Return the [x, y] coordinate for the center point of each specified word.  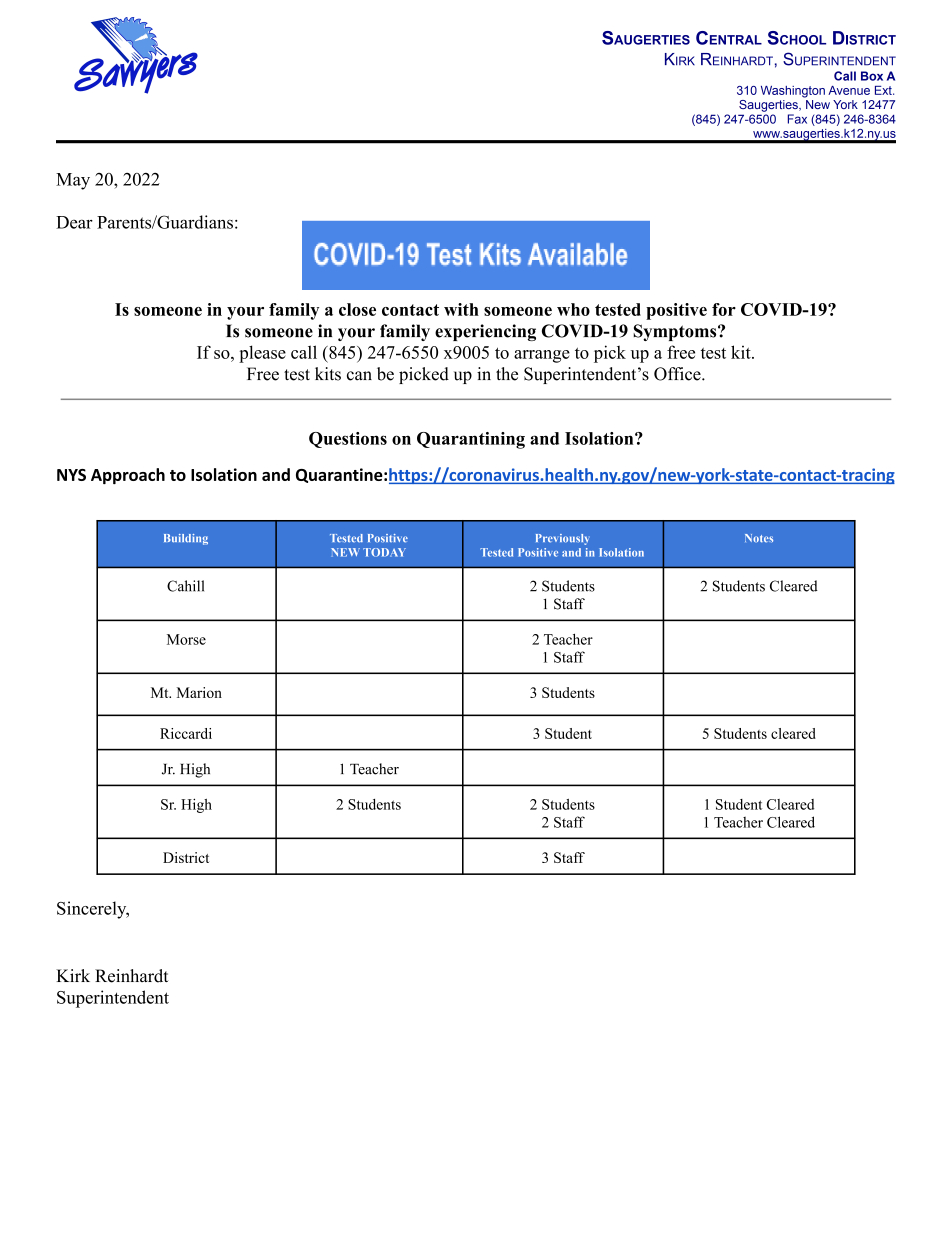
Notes [759, 538]
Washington [793, 92]
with [461, 309]
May [73, 181]
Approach [128, 476]
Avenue [849, 90]
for [724, 309]
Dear [74, 222]
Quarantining [471, 440]
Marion [199, 692]
